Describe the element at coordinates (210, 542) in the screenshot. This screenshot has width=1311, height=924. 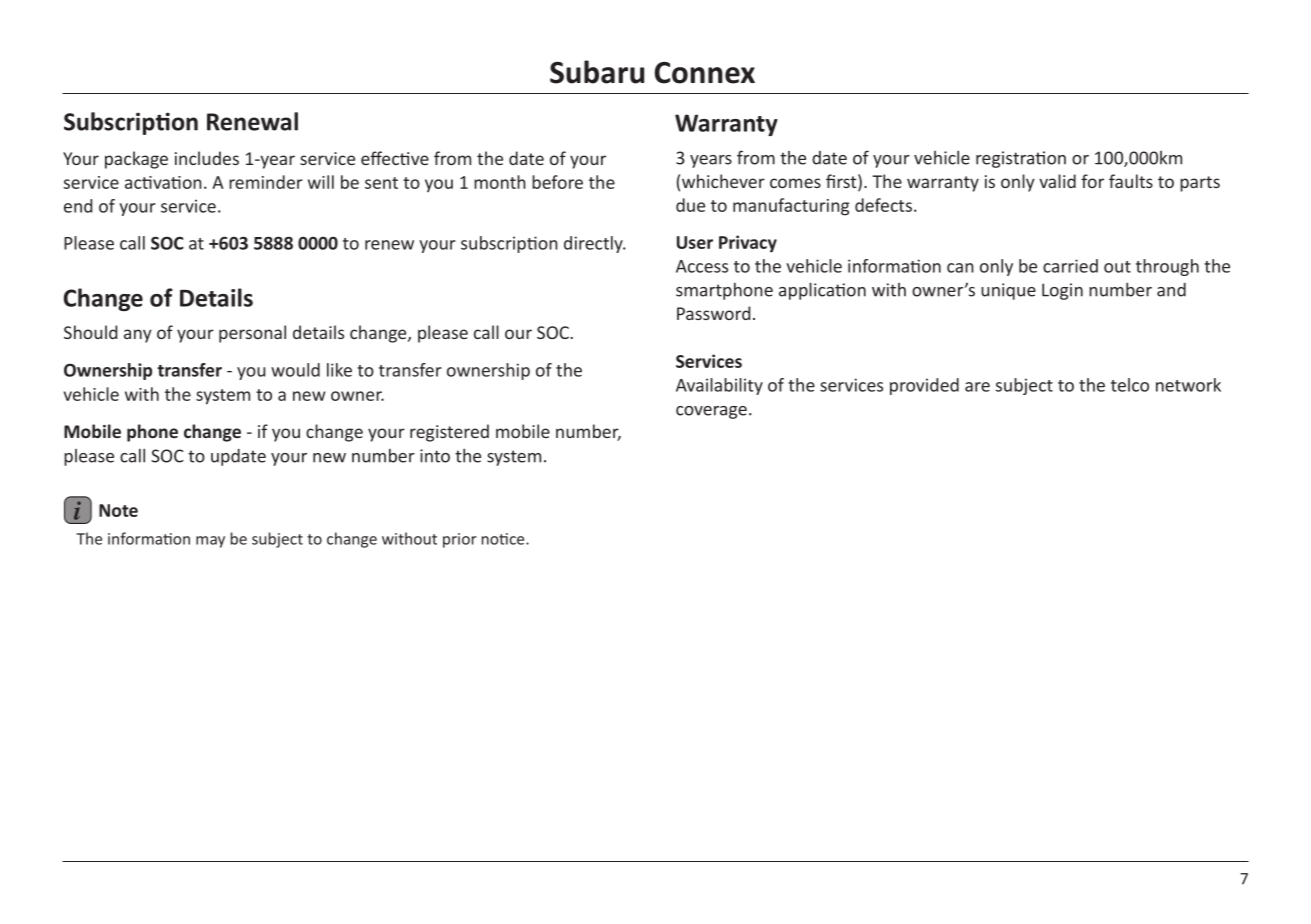
I see `may` at that location.
